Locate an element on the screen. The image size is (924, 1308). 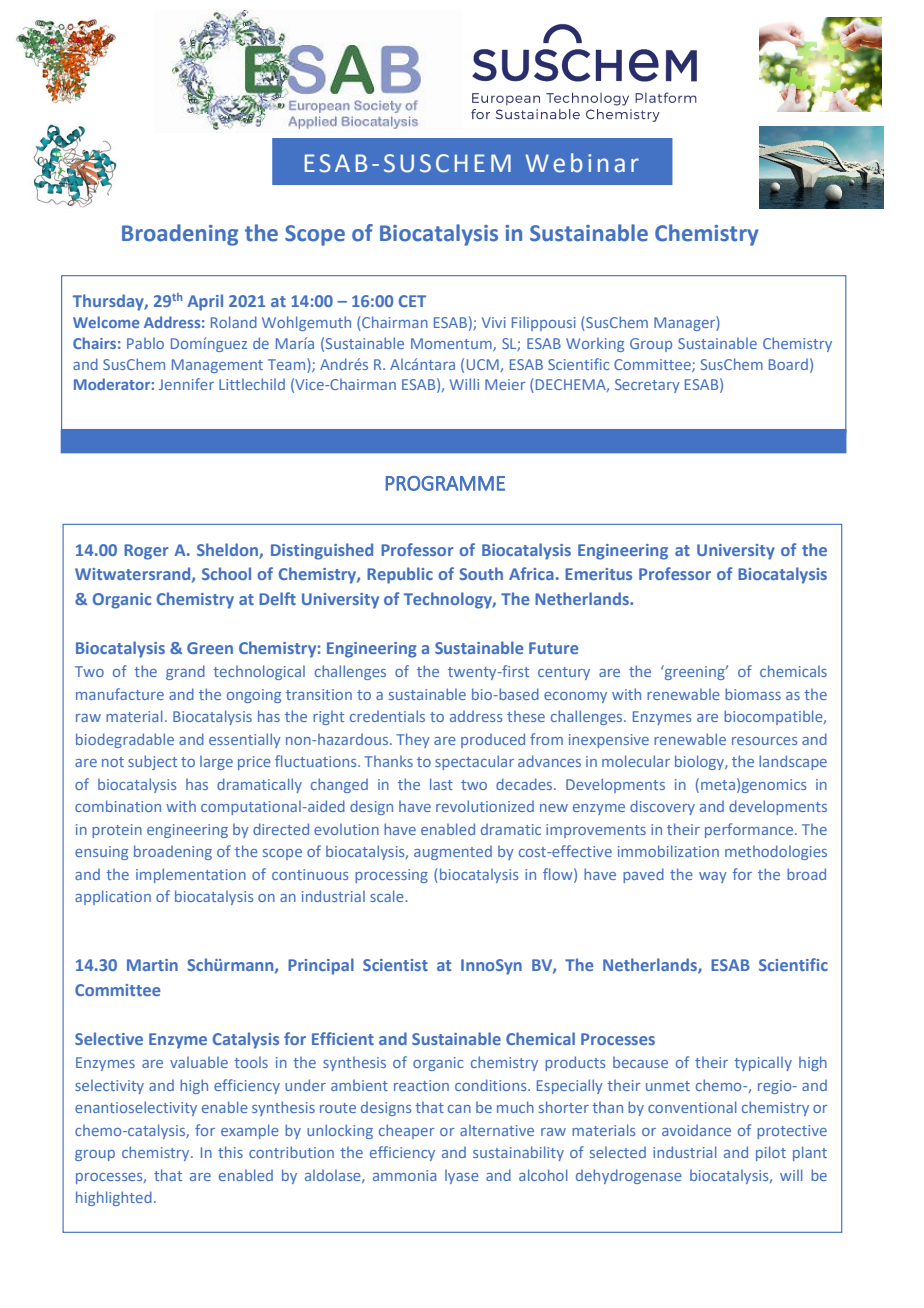
large is located at coordinates (216, 763).
